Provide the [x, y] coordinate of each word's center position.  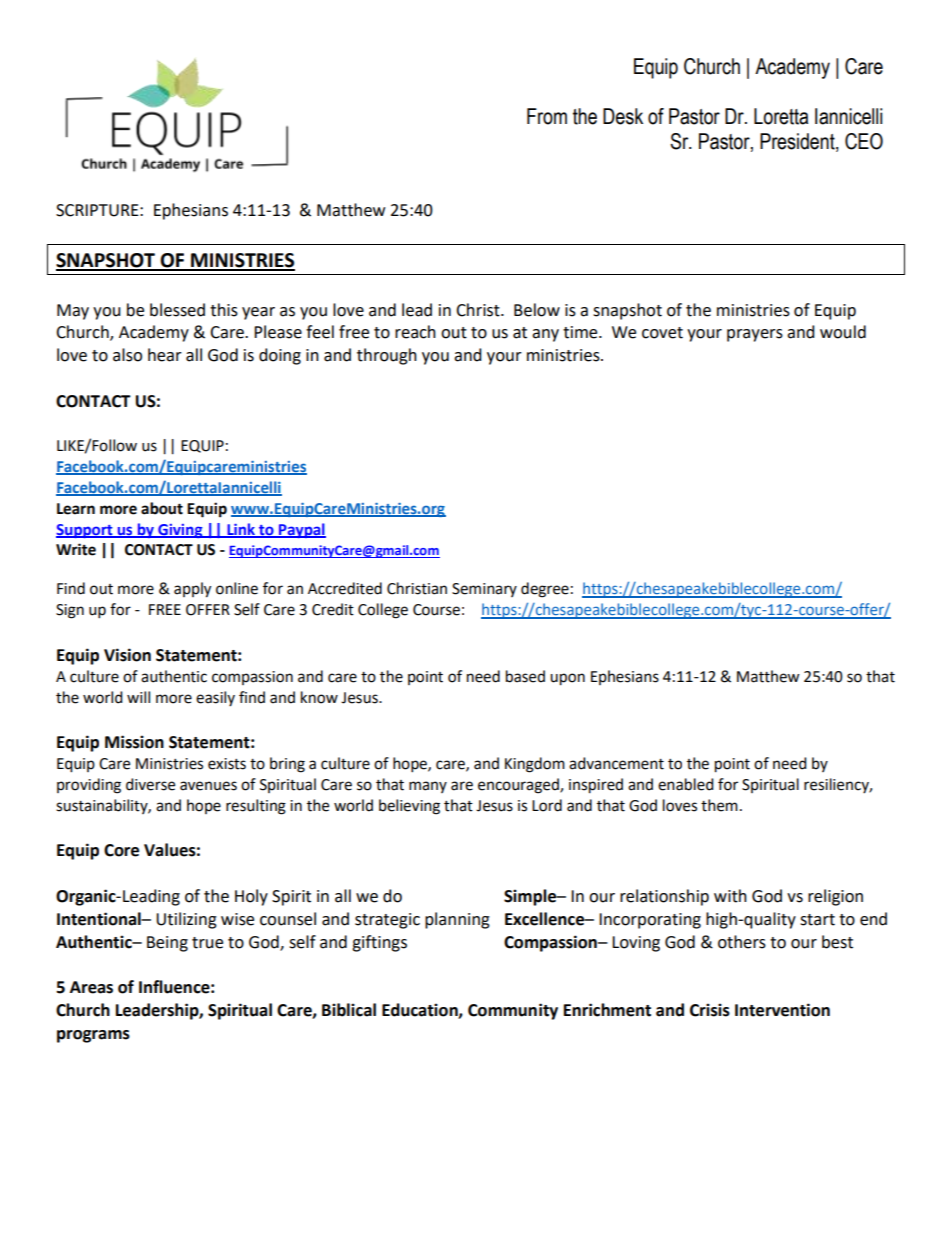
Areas [91, 987]
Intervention [782, 1010]
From [547, 116]
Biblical [349, 1010]
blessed [177, 310]
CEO [864, 141]
